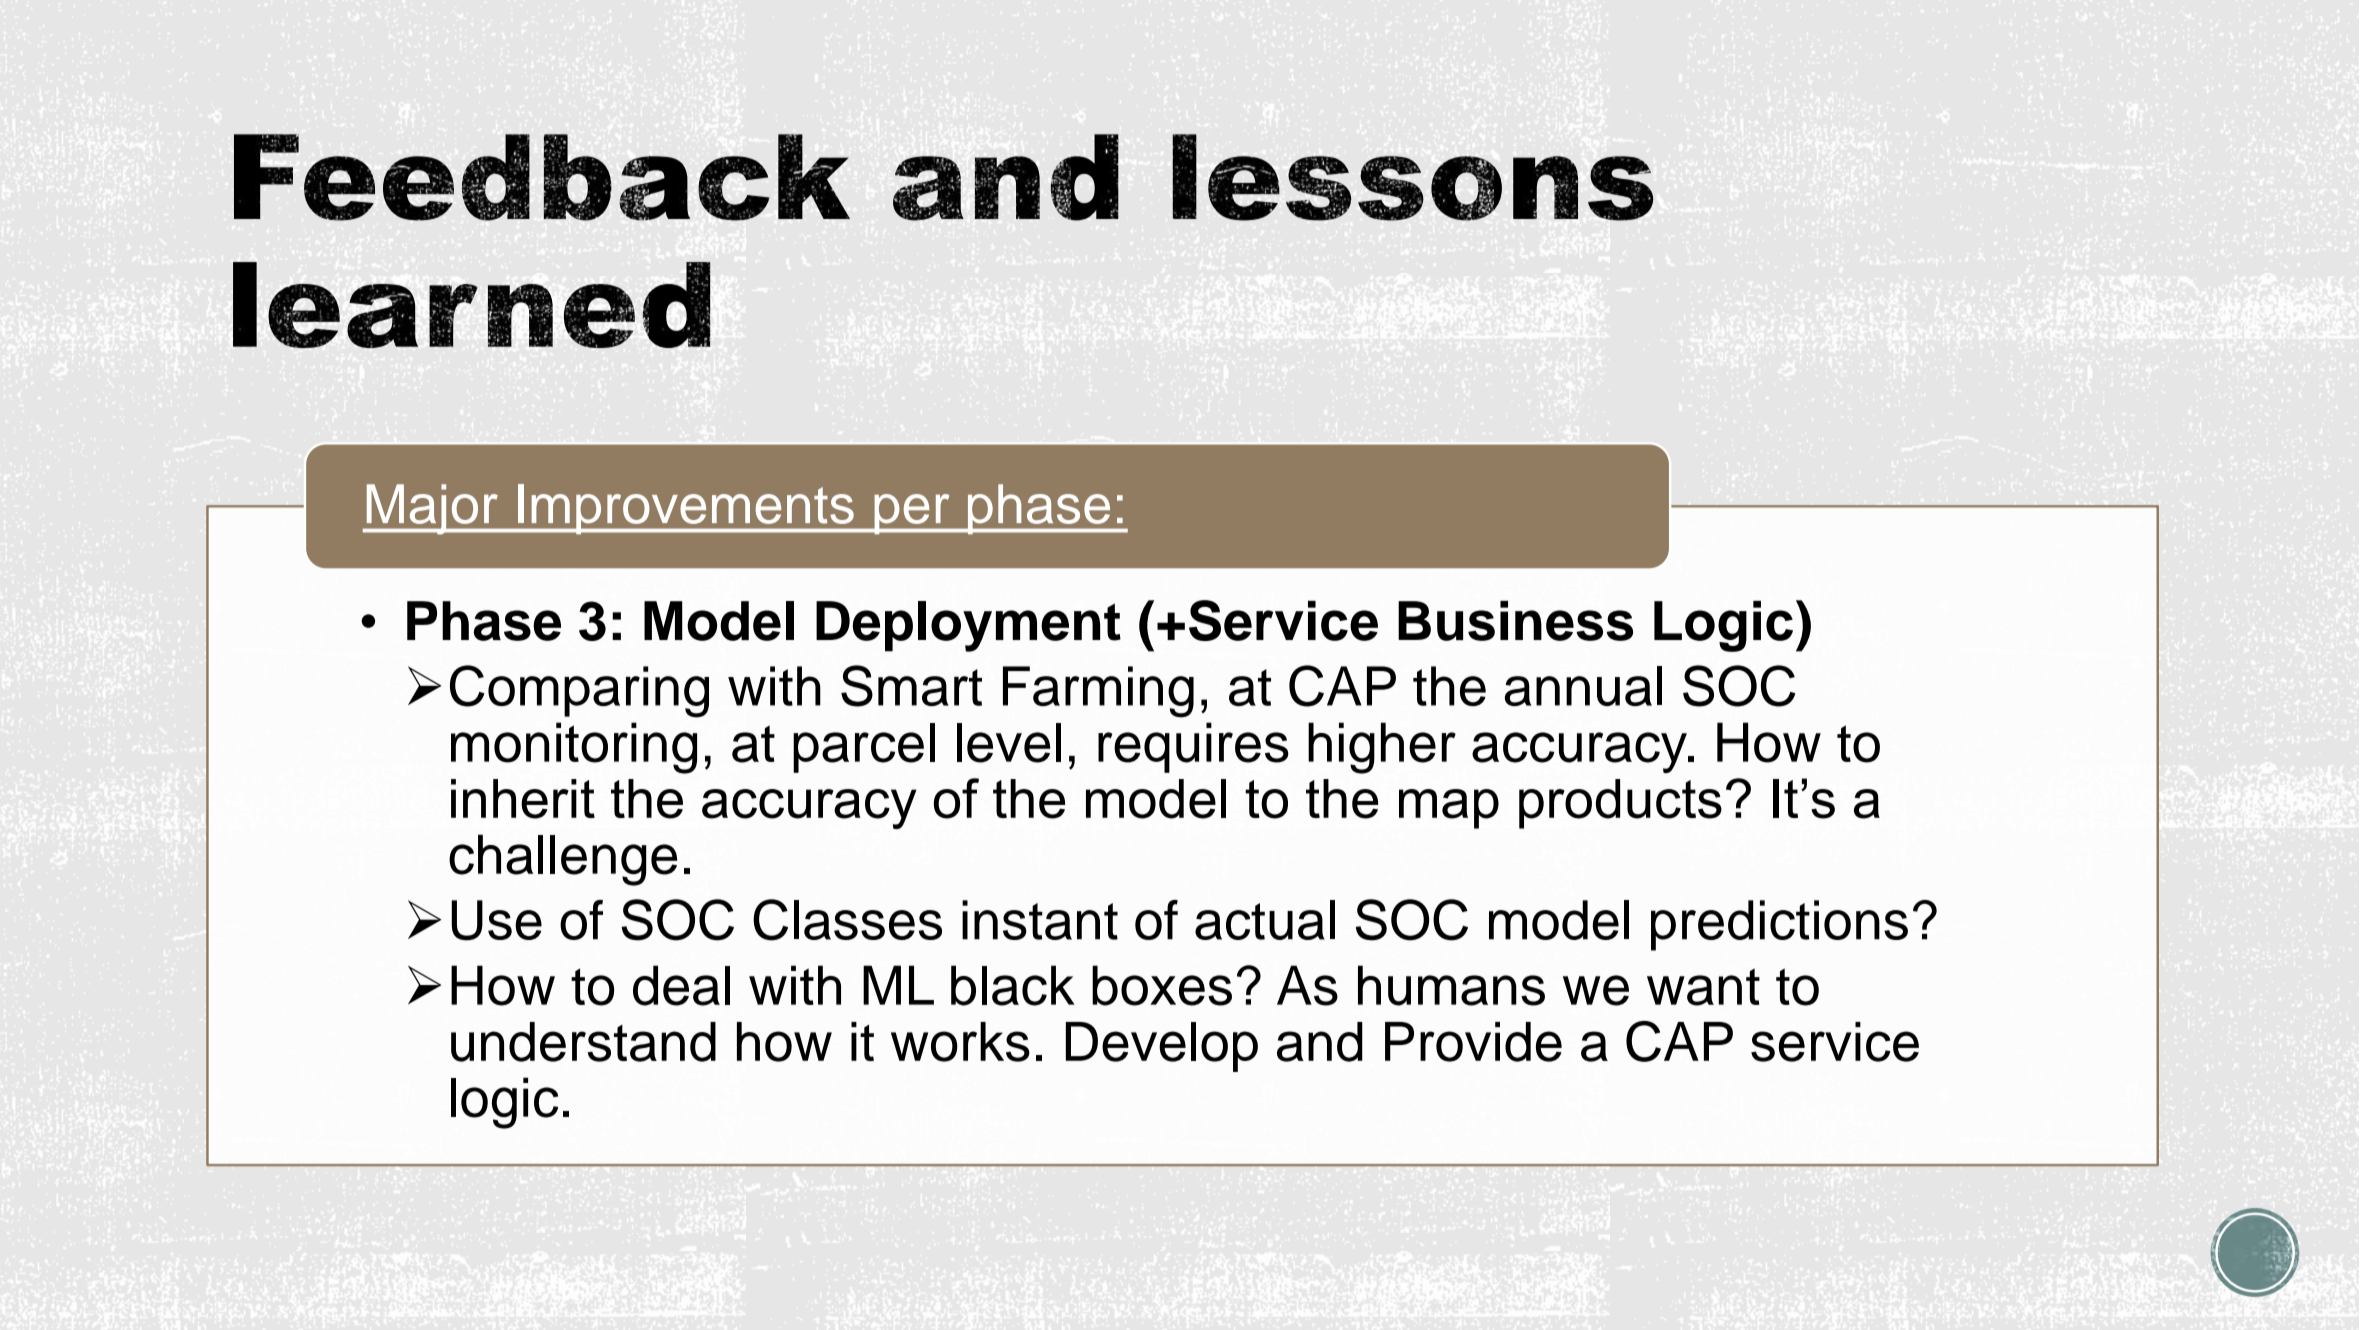  I want to click on Deployment, so click(968, 626).
